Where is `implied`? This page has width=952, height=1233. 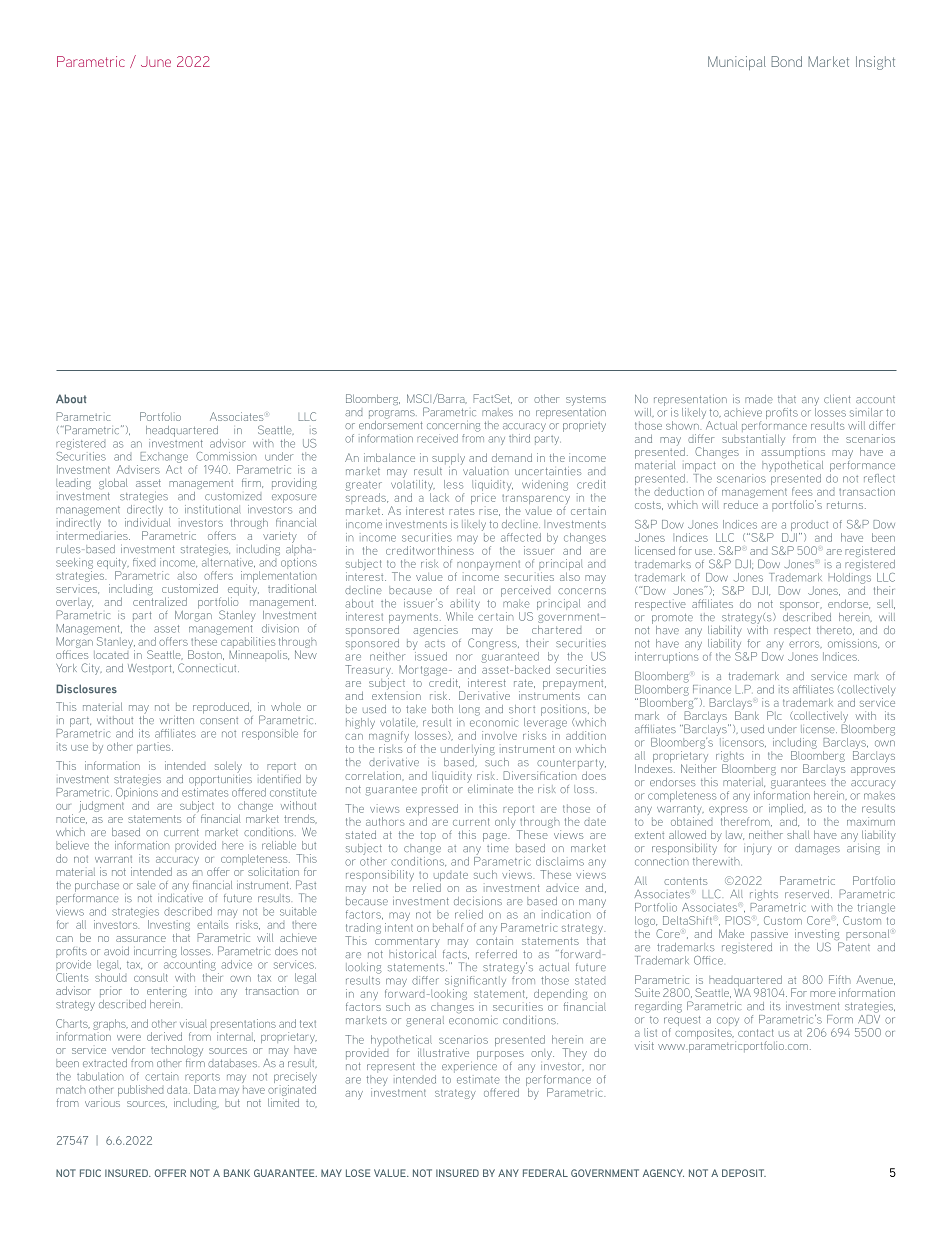 implied is located at coordinates (787, 811).
